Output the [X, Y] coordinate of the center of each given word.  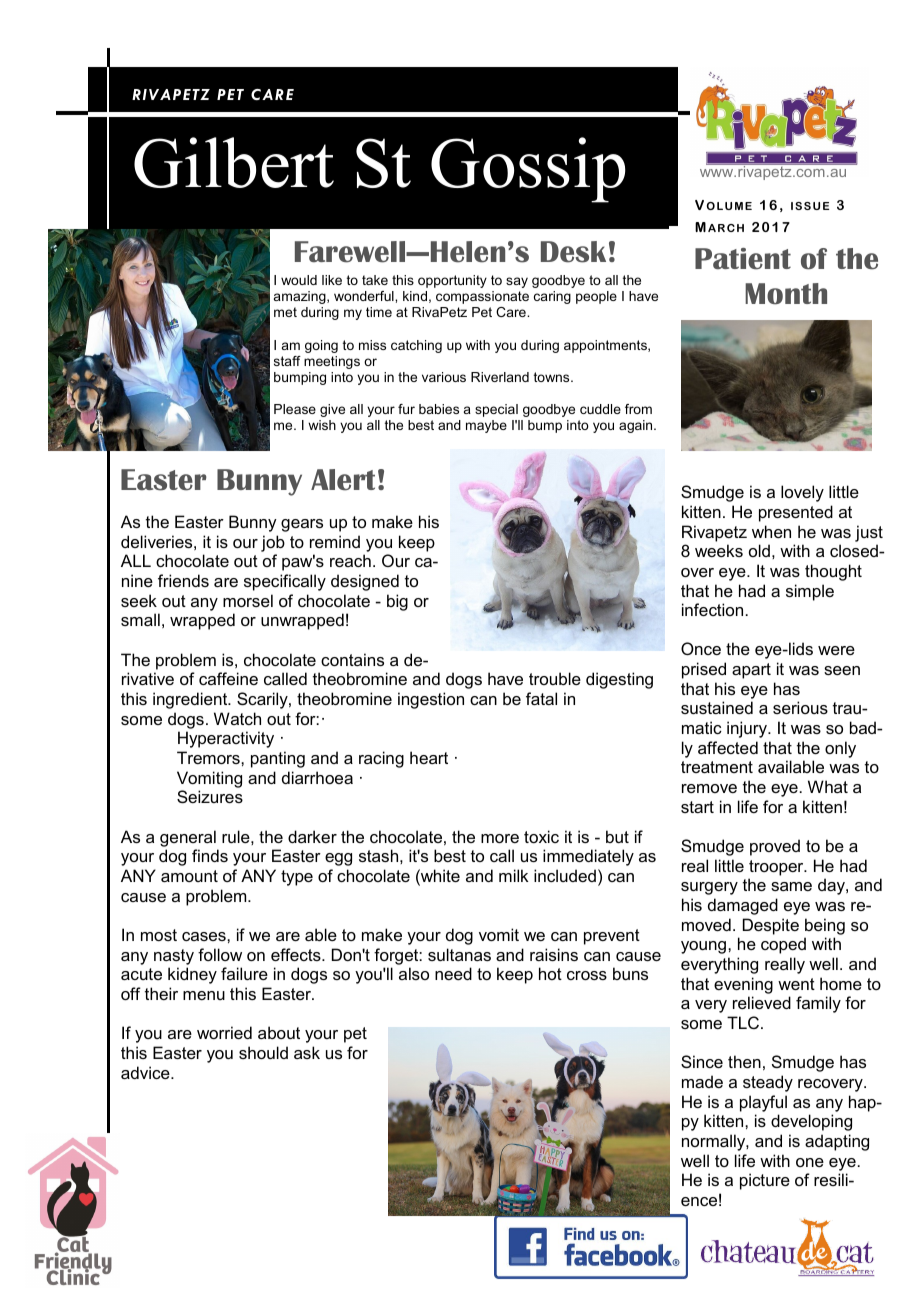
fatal [541, 698]
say [517, 282]
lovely [802, 493]
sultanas [459, 954]
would [299, 280]
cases [205, 936]
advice [146, 1072]
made [702, 1081]
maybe [486, 426]
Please [295, 409]
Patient [743, 259]
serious [800, 707]
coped [783, 945]
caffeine [228, 678]
